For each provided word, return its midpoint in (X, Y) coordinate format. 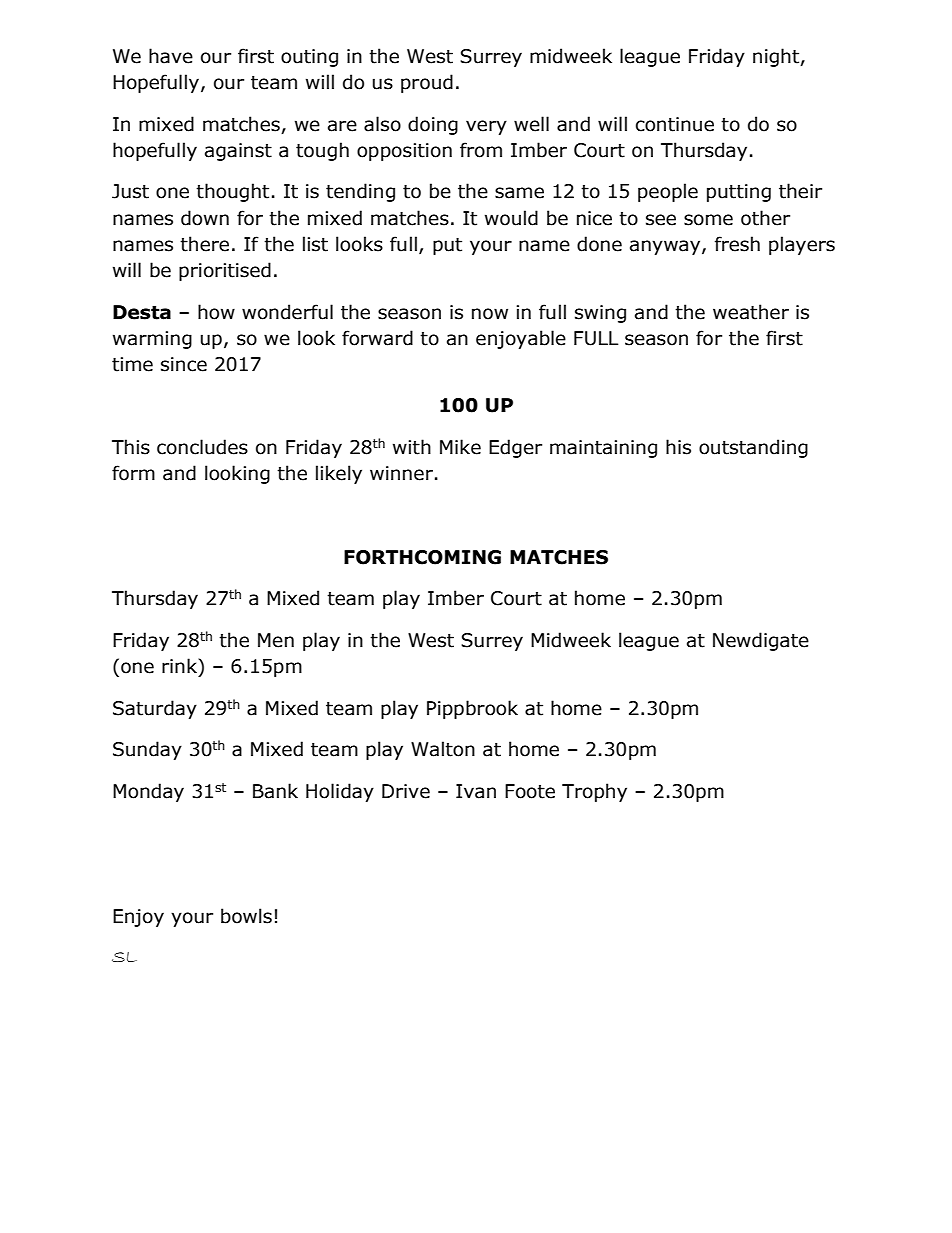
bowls (246, 916)
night (777, 57)
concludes (202, 447)
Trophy (594, 792)
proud (427, 83)
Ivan (476, 791)
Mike (460, 447)
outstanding (753, 448)
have (171, 56)
